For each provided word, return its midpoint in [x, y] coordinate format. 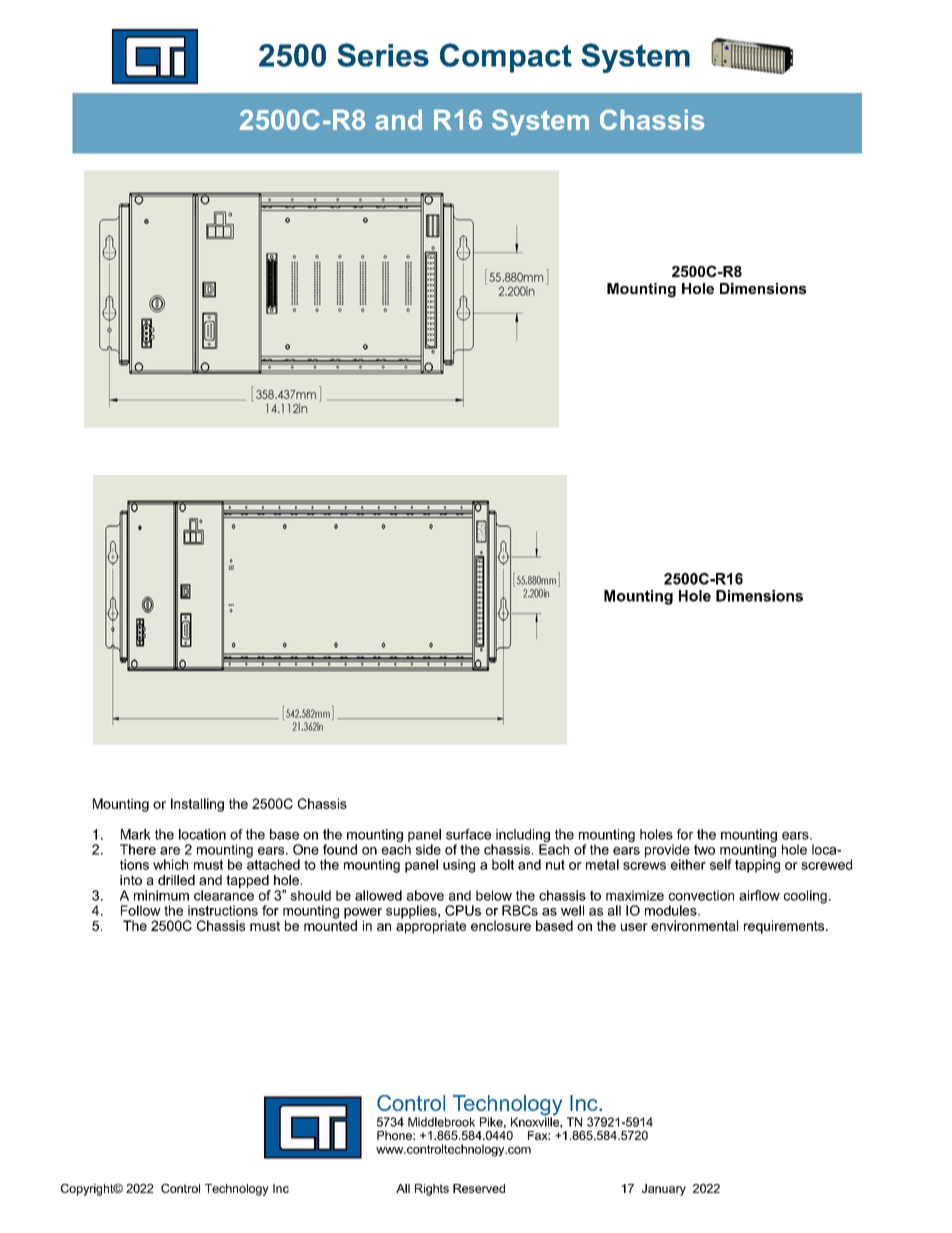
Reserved [479, 1188]
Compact [506, 58]
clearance [224, 895]
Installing [197, 805]
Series [383, 55]
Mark [136, 834]
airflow [759, 895]
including [523, 837]
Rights [432, 1190]
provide [667, 852]
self [721, 864]
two [704, 849]
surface [468, 834]
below [494, 895]
